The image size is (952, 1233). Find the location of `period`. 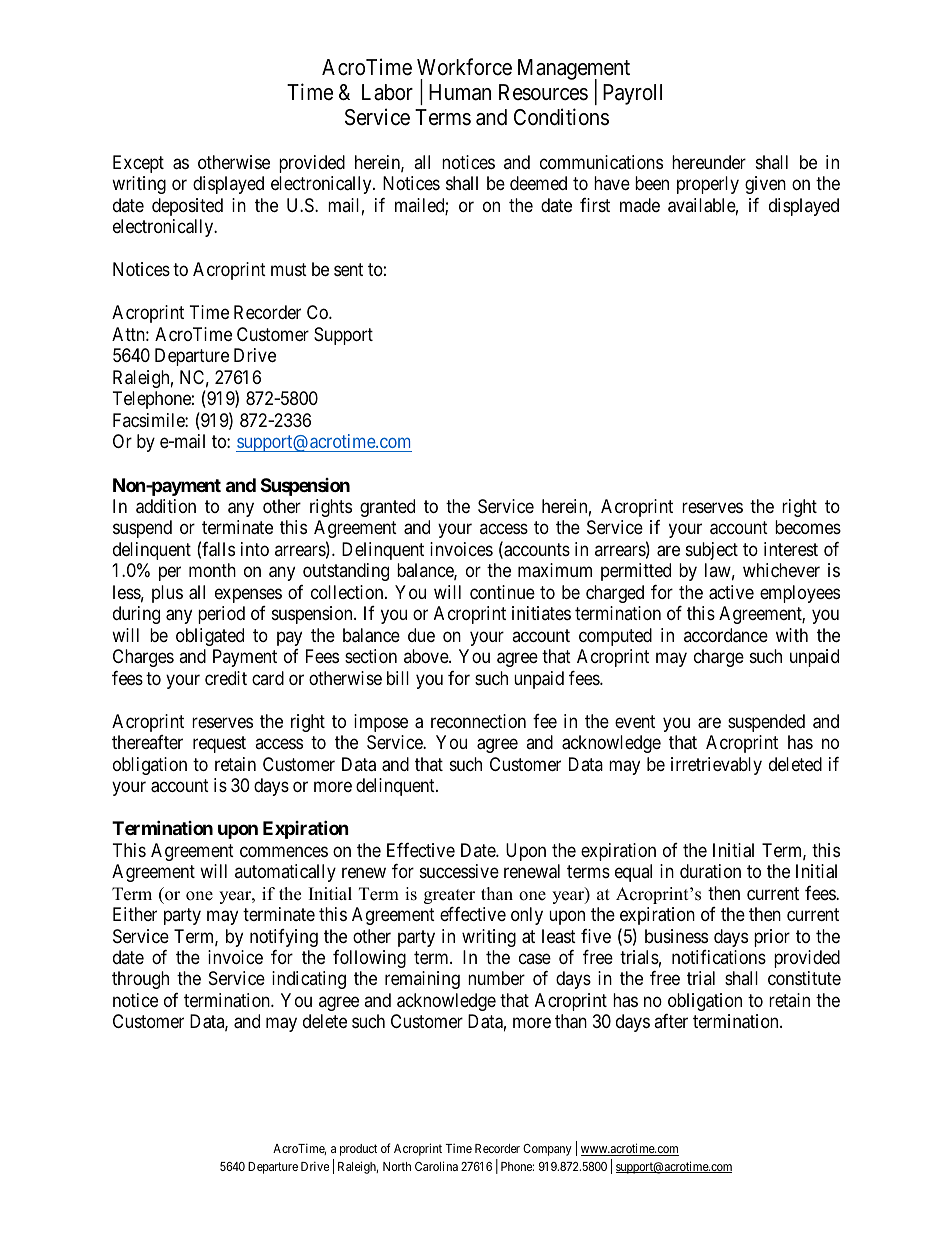

period is located at coordinates (221, 615).
